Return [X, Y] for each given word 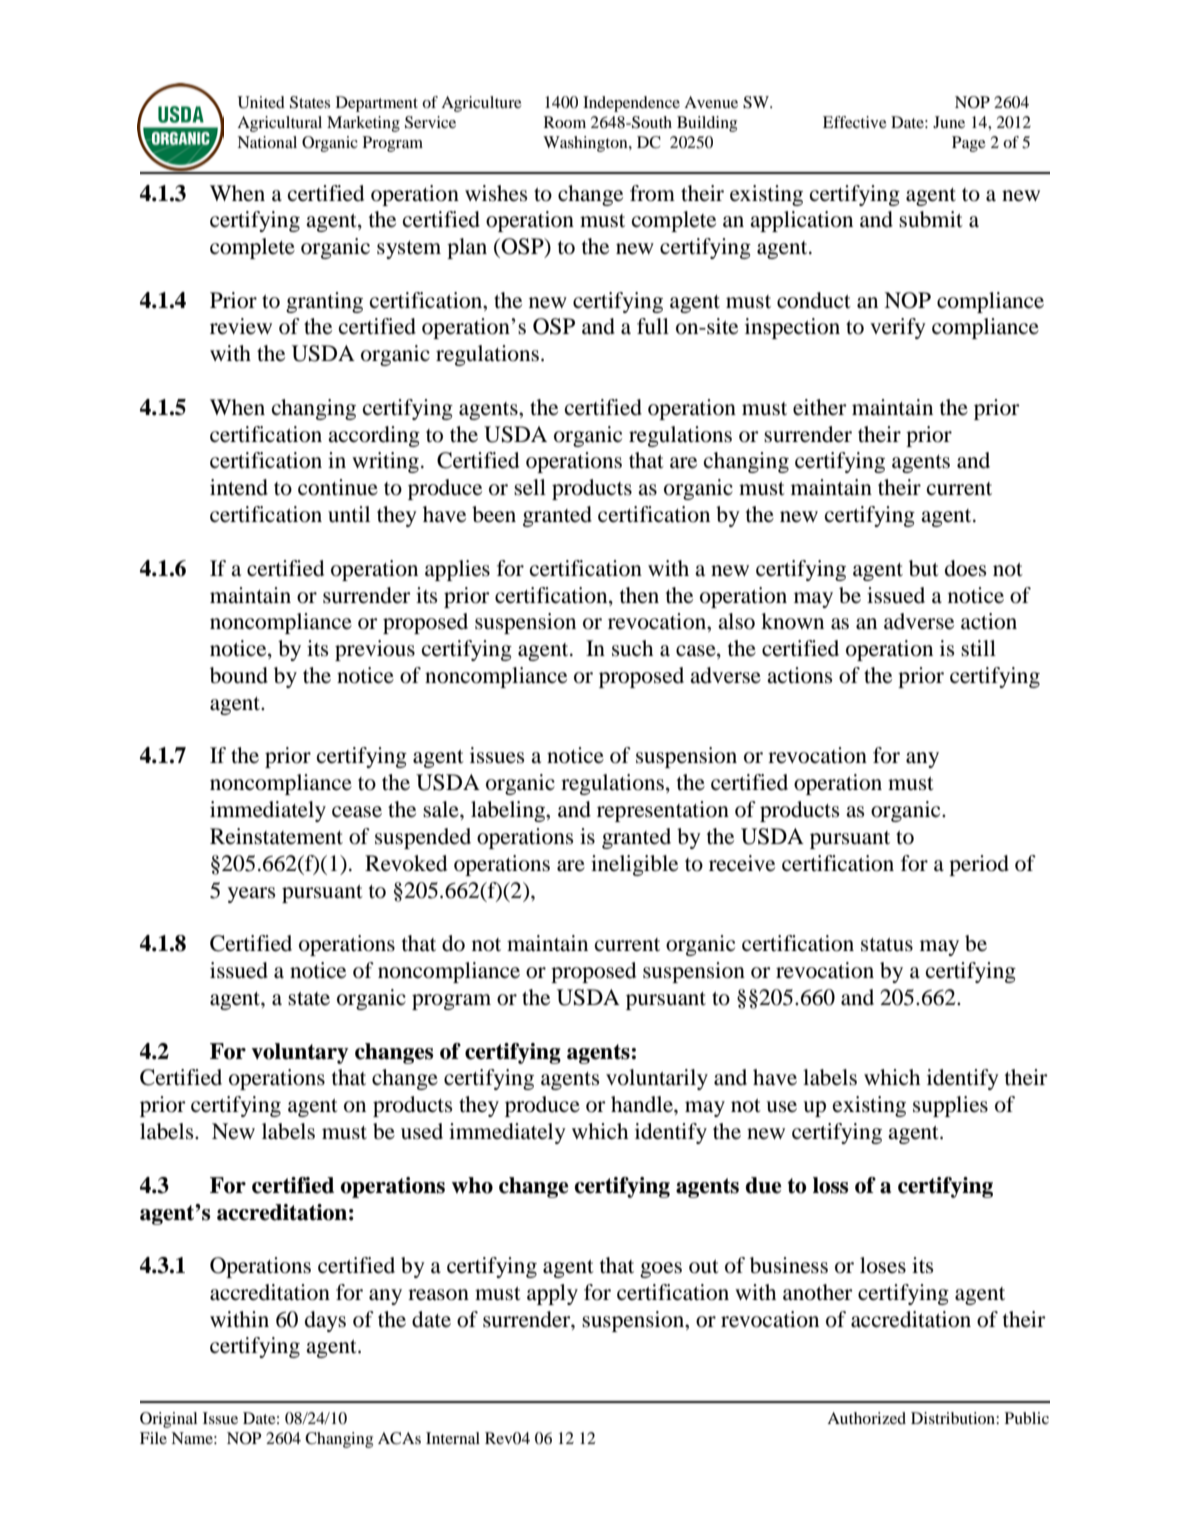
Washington [586, 144]
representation [663, 811]
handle [643, 1104]
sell [530, 487]
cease [357, 812]
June [949, 122]
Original [168, 1420]
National [267, 142]
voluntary [300, 1053]
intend [239, 487]
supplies [950, 1106]
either [820, 407]
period [979, 865]
